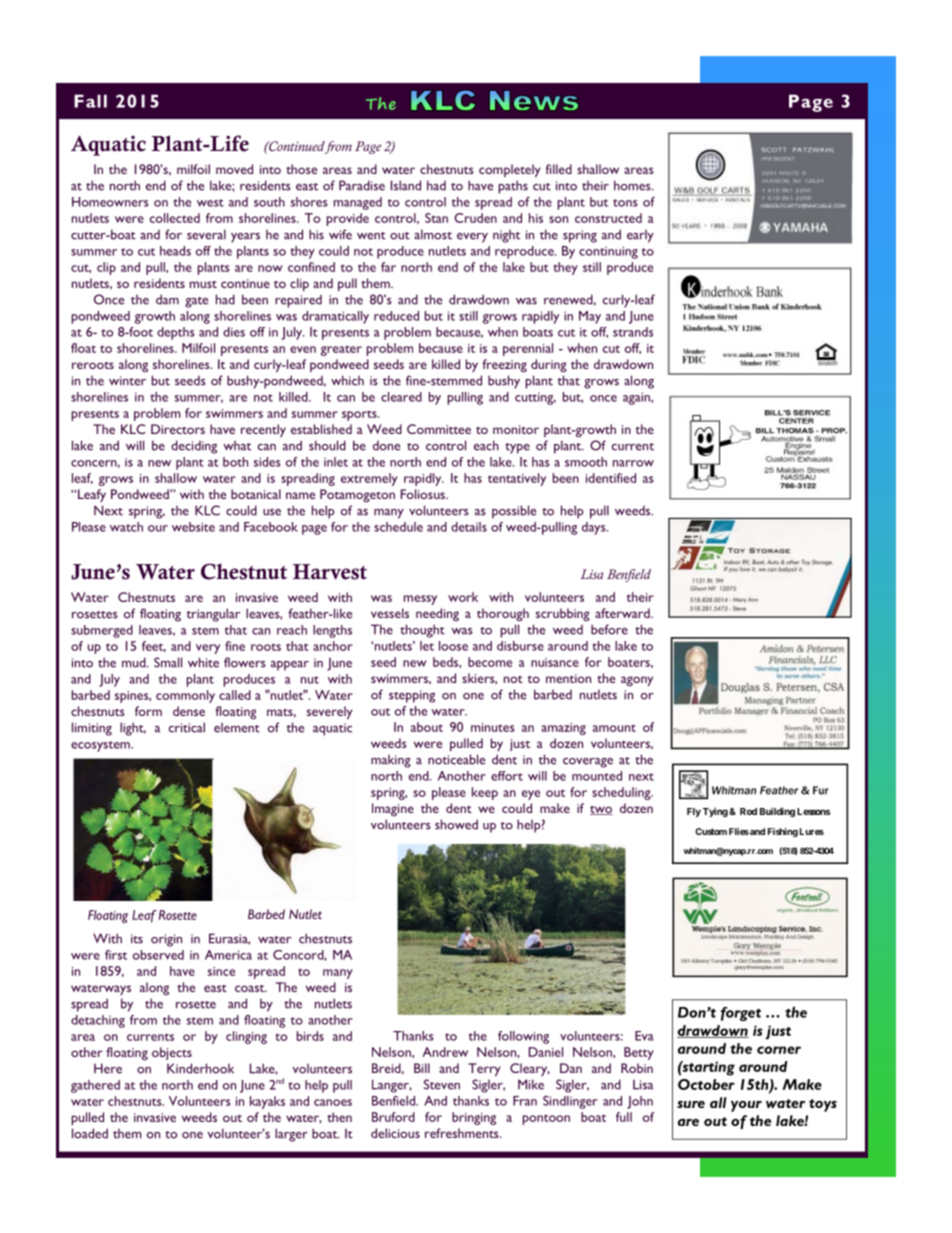 Image resolution: width=952 pixels, height=1233 pixels. Describe the element at coordinates (633, 185) in the screenshot. I see `homes` at that location.
